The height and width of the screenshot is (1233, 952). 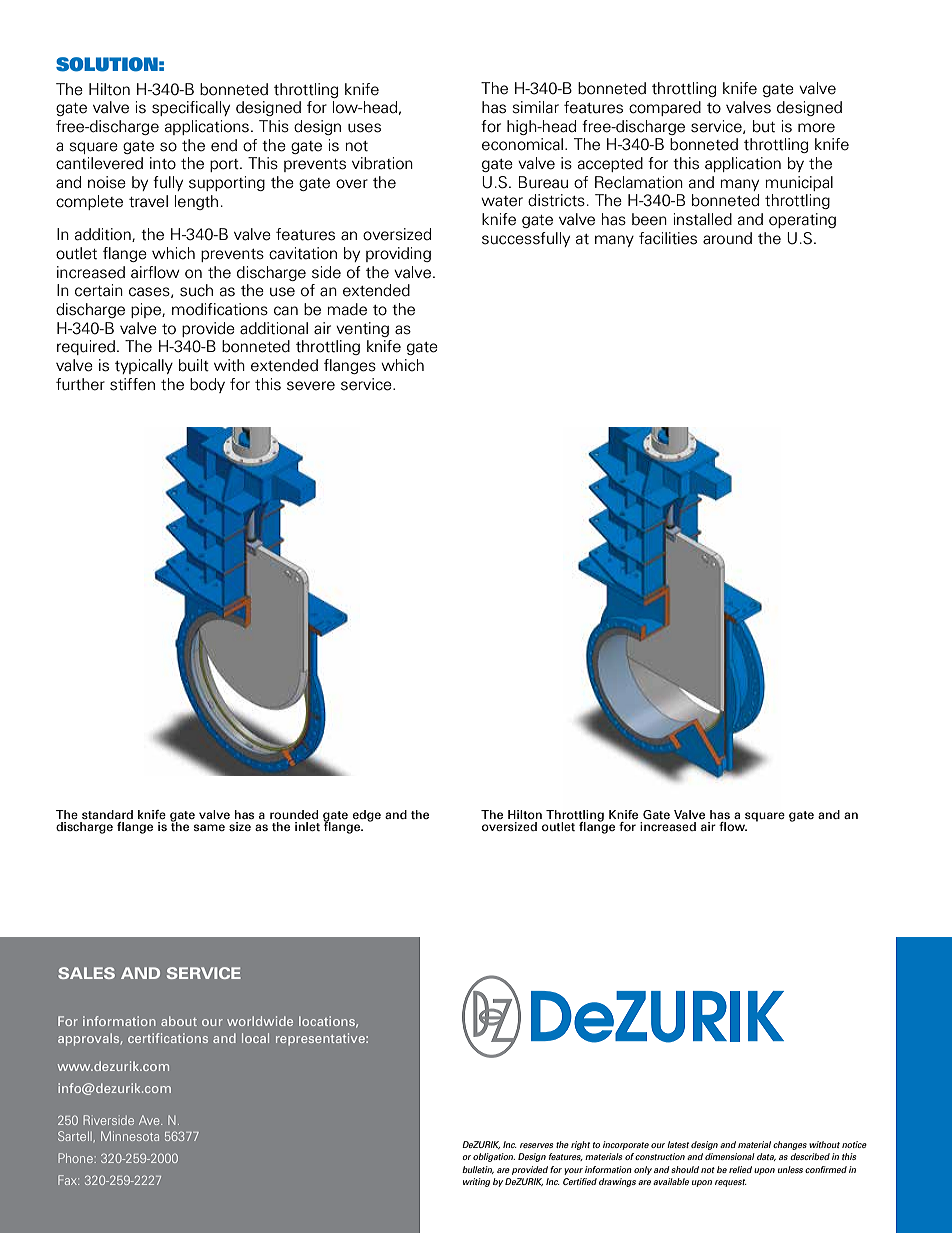 What do you see at coordinates (311, 386) in the screenshot?
I see `severe` at bounding box center [311, 386].
